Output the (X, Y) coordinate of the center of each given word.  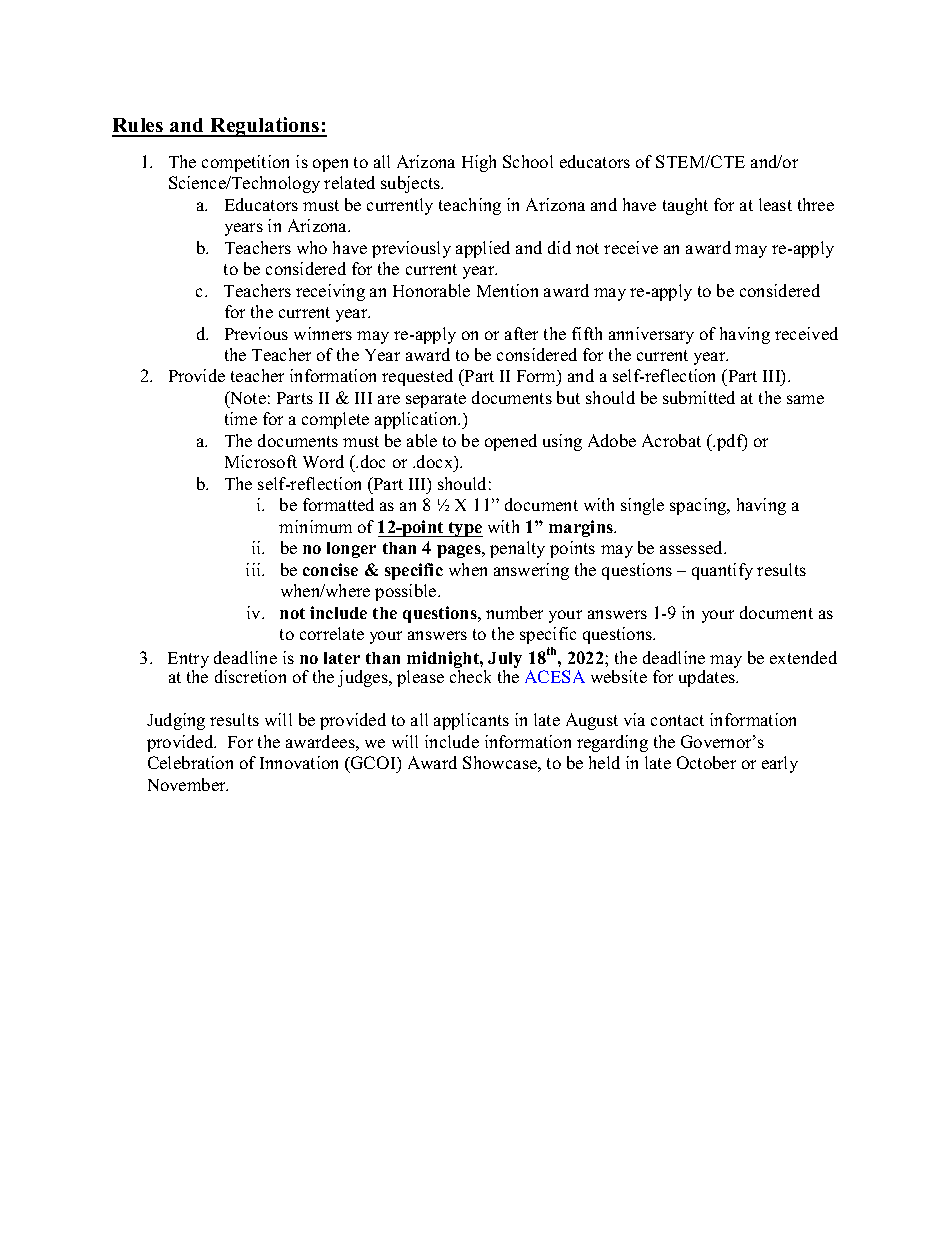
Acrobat (671, 440)
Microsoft (261, 461)
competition (245, 163)
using (562, 442)
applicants (471, 721)
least (775, 204)
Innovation (299, 762)
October (706, 762)
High (479, 163)
